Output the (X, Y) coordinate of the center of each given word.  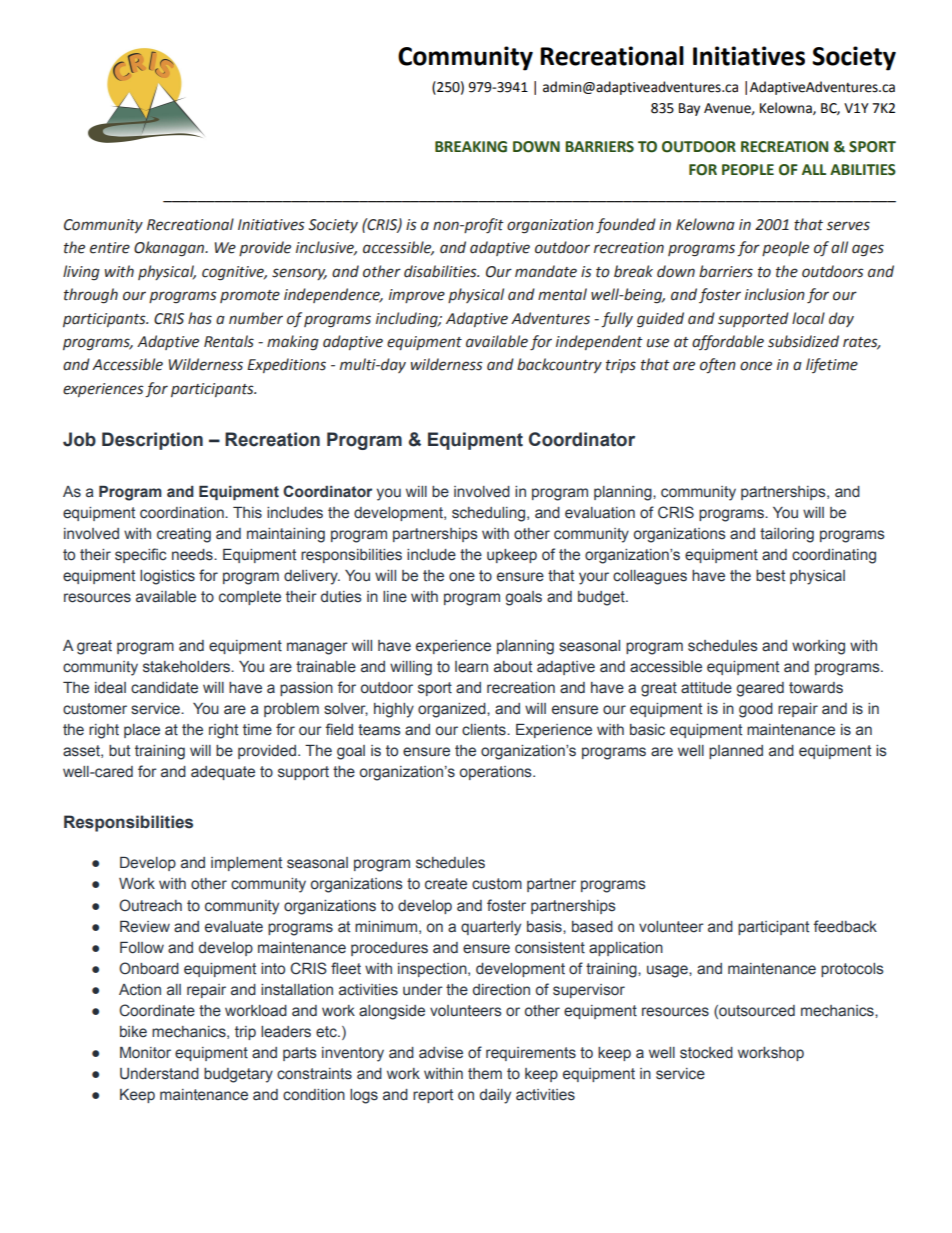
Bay (689, 109)
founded (626, 225)
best (770, 576)
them (485, 1074)
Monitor (145, 1053)
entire (110, 248)
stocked (706, 1053)
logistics (167, 577)
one (462, 577)
